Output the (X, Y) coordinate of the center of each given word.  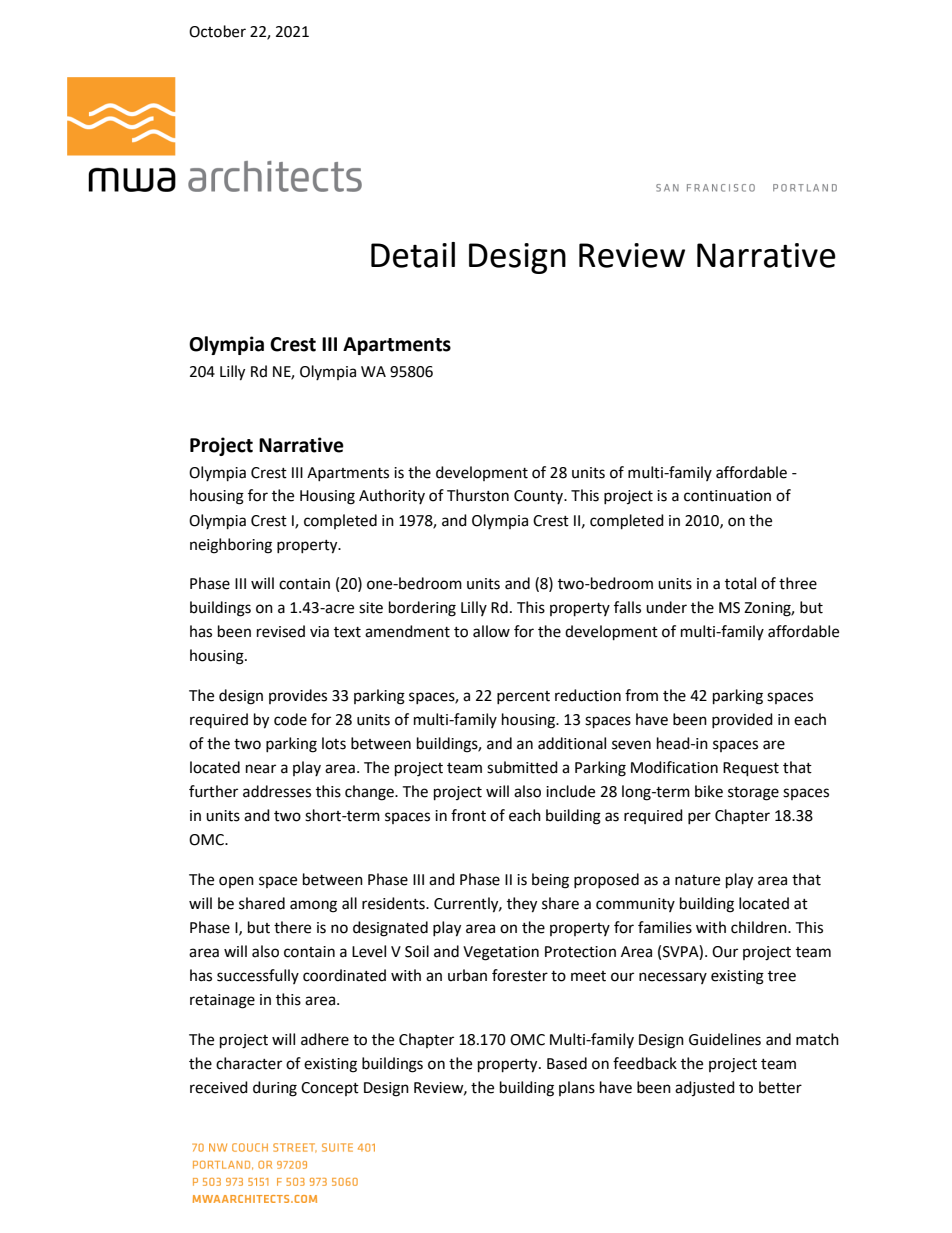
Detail (413, 255)
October (217, 31)
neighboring (231, 546)
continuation (727, 496)
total (740, 583)
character (249, 1063)
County (540, 497)
